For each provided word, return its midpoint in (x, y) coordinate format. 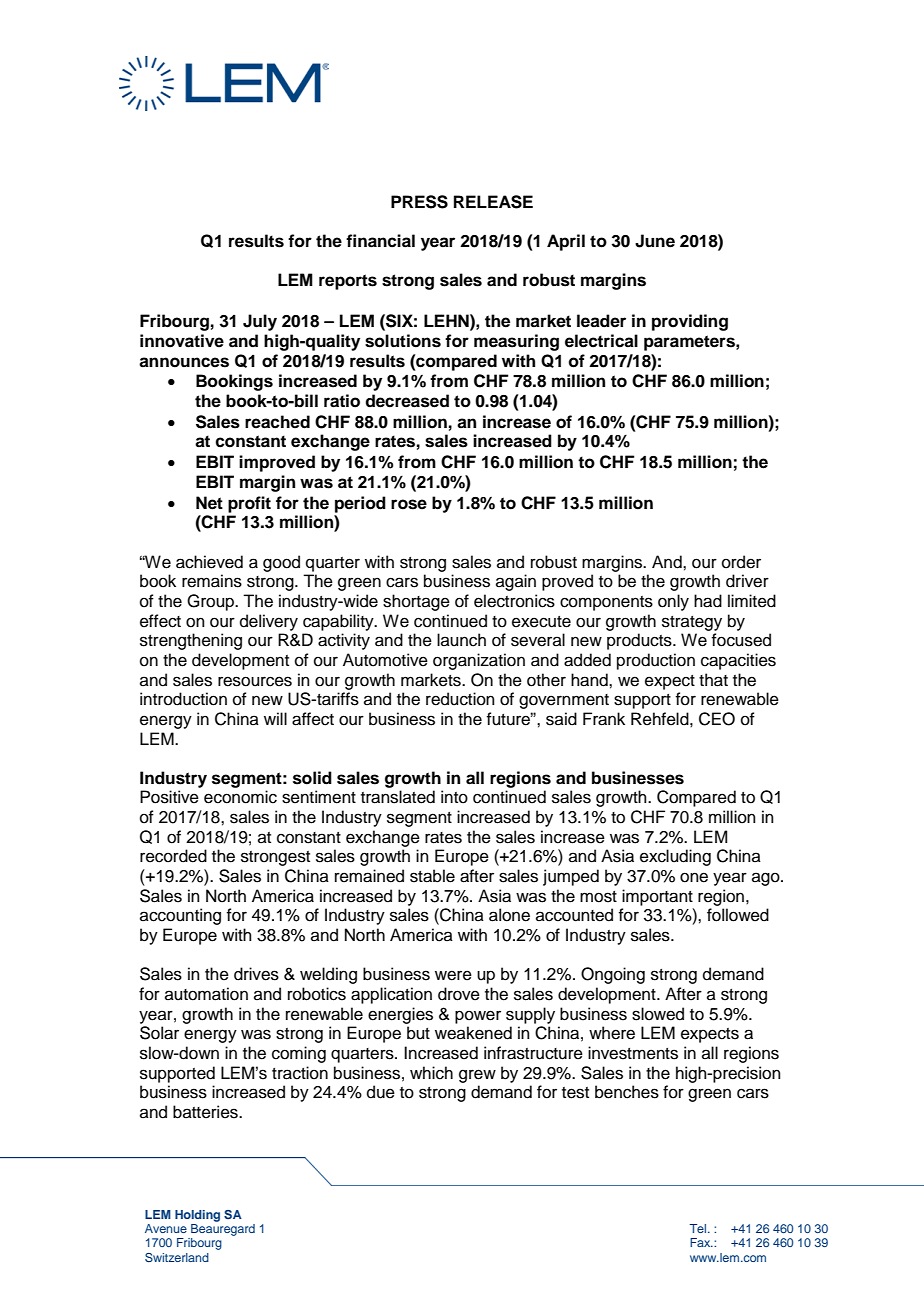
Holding (197, 1216)
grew (477, 1076)
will (275, 718)
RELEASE (493, 202)
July (260, 322)
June (655, 241)
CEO (717, 719)
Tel (699, 1228)
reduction (460, 699)
